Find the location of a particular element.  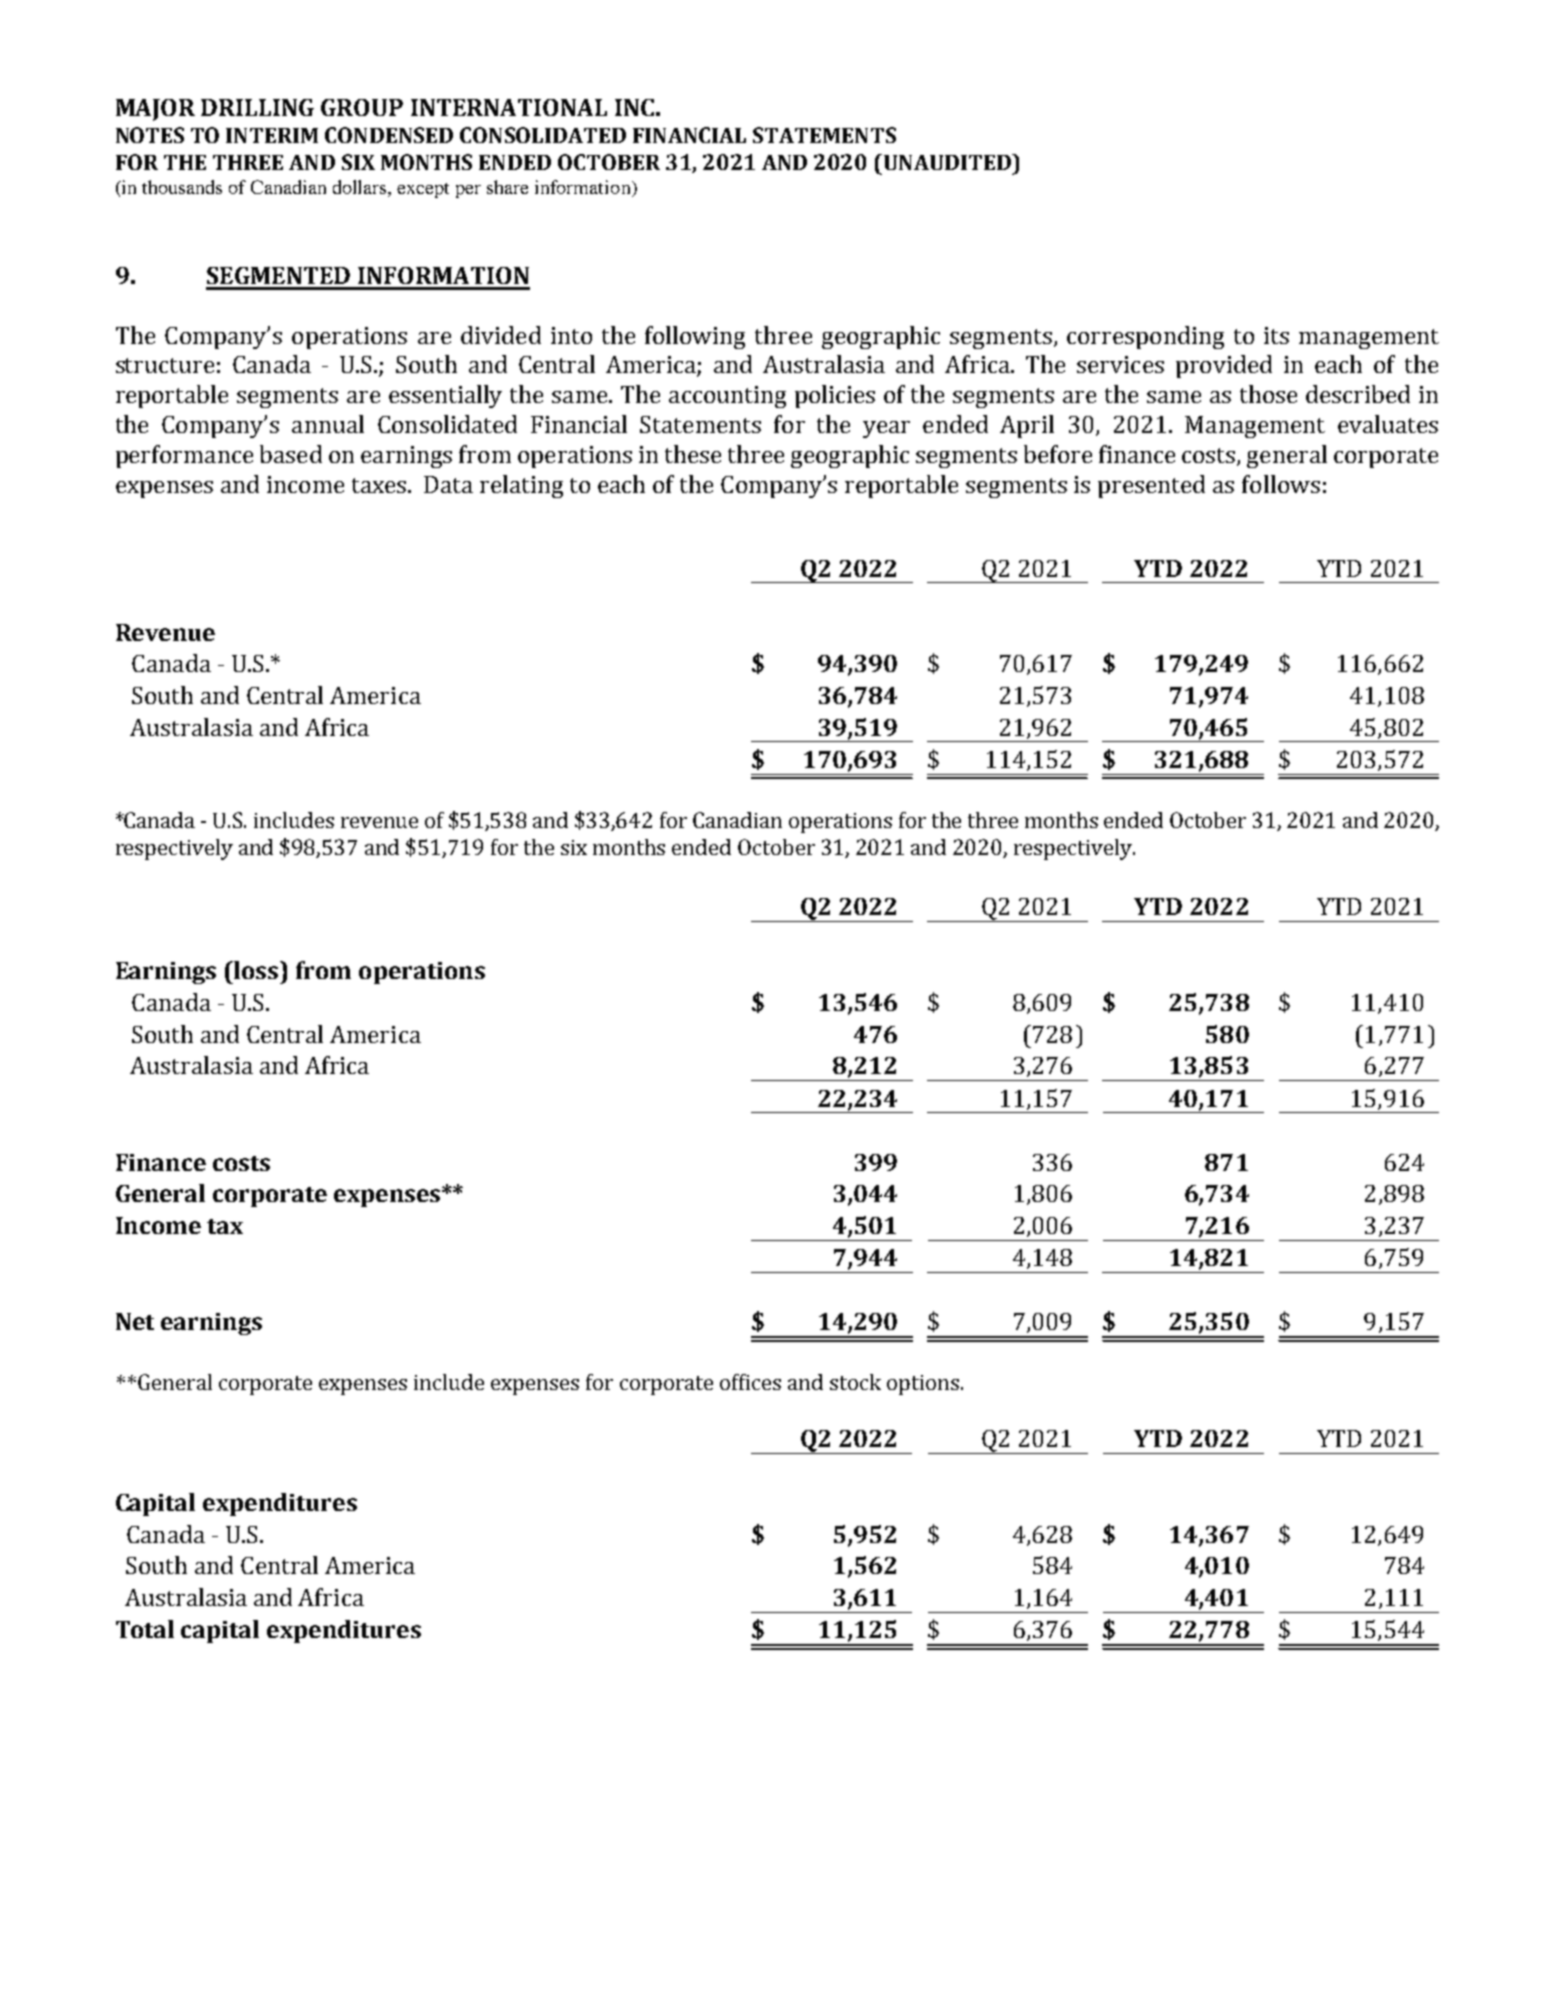

INTERIM is located at coordinates (272, 135).
